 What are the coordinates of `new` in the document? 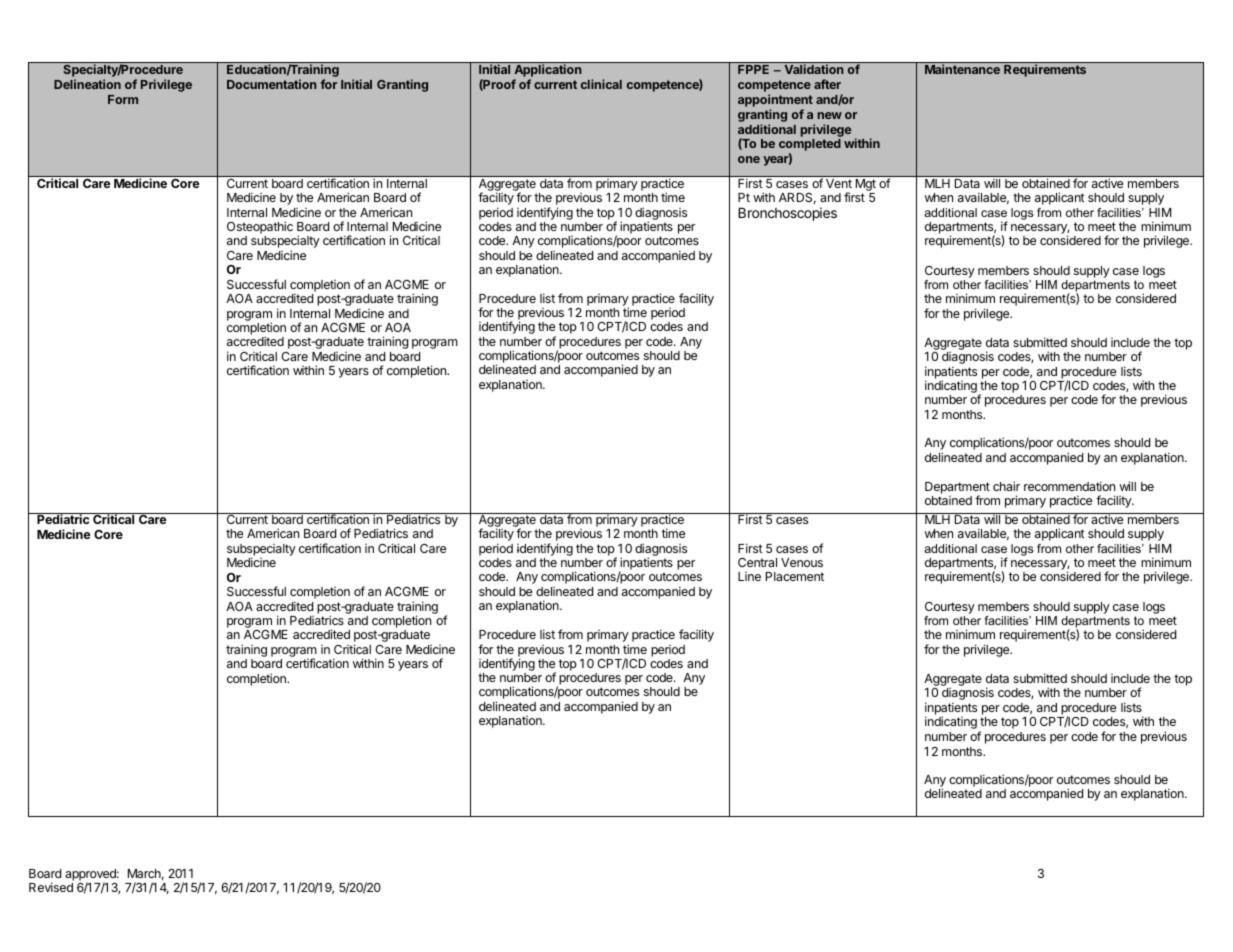 It's located at (830, 115).
